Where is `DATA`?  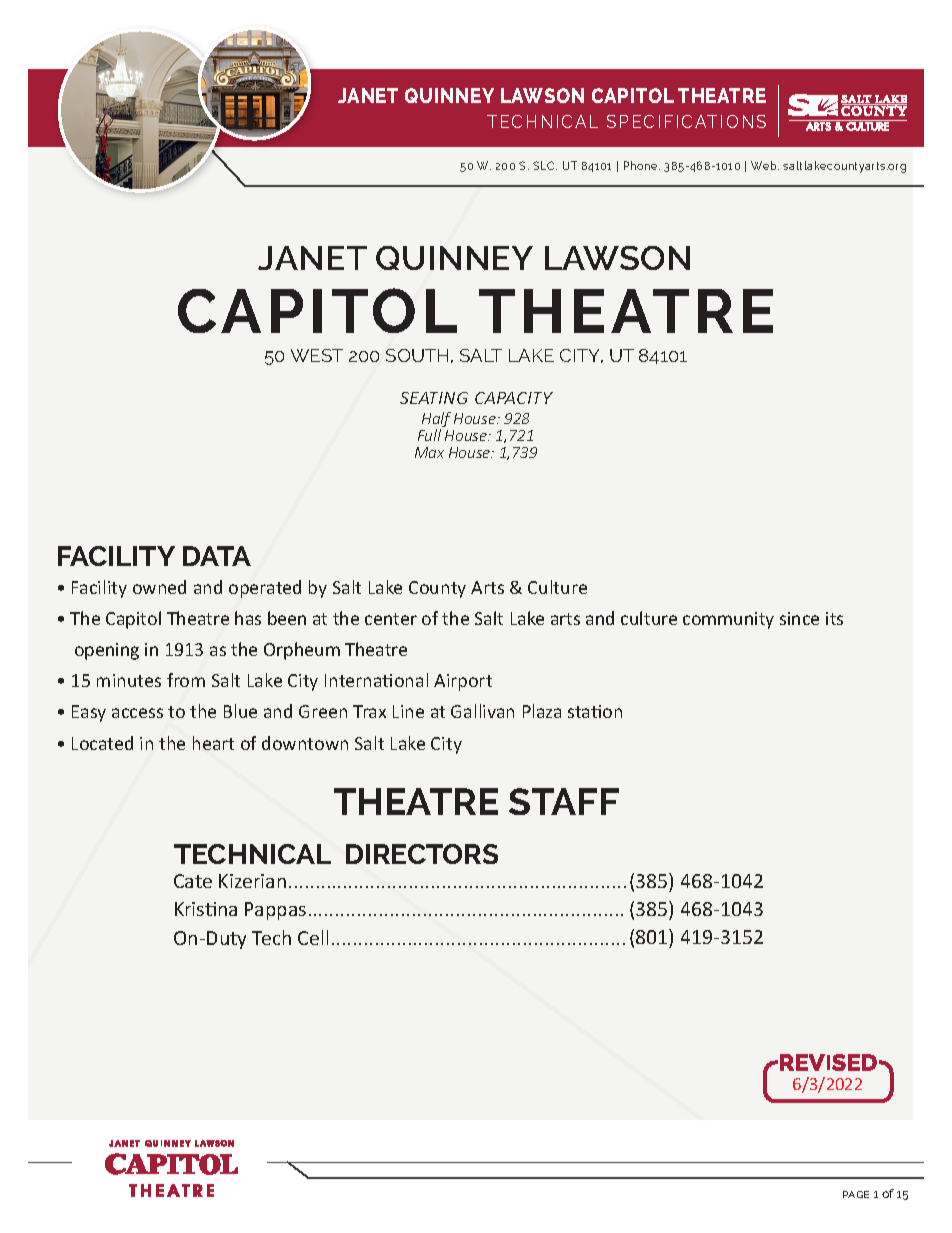 DATA is located at coordinates (217, 556).
